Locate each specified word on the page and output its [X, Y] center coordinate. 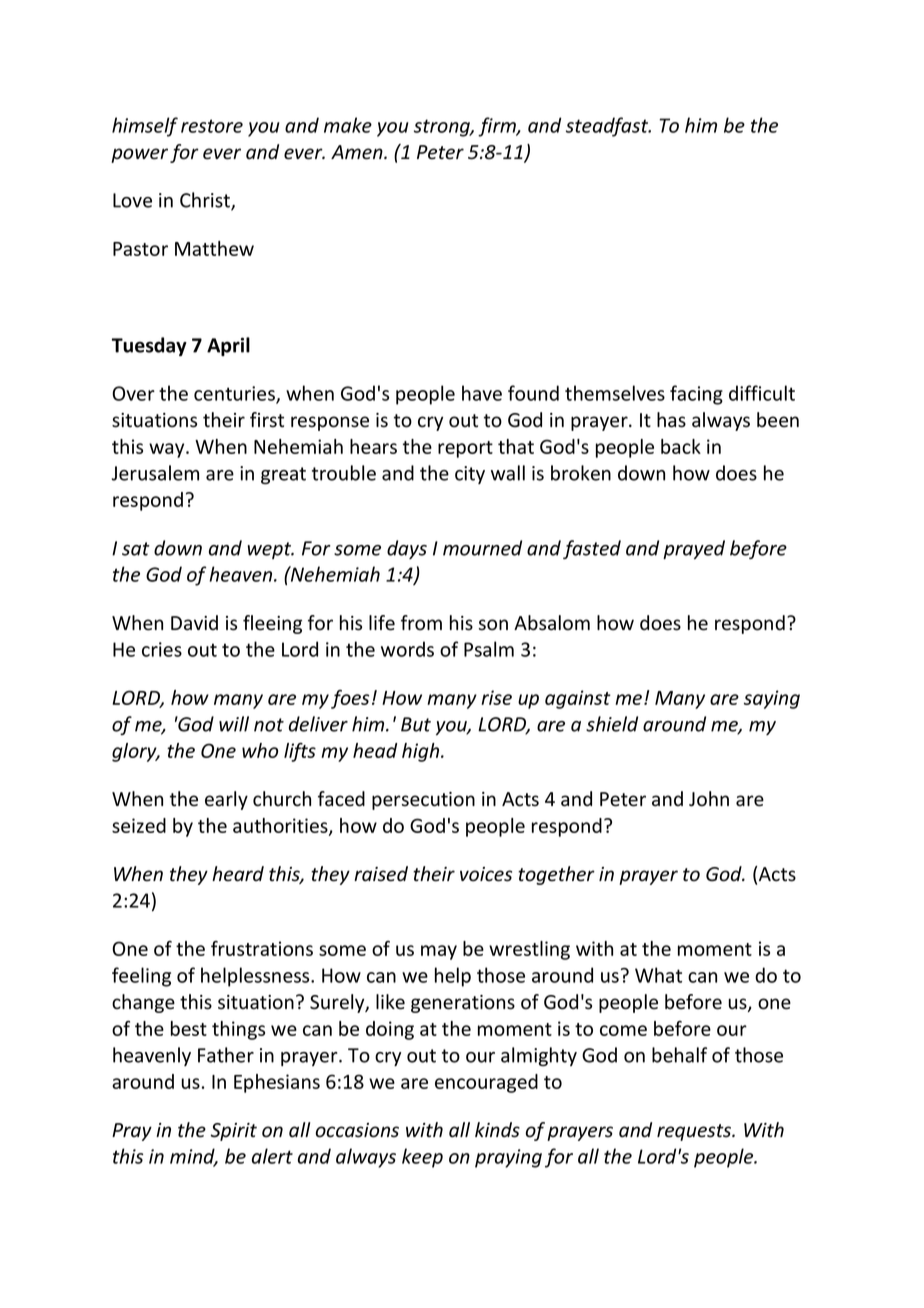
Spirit [234, 1132]
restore [212, 126]
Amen [358, 152]
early [226, 800]
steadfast [608, 127]
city [470, 475]
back [681, 446]
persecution [423, 801]
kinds [497, 1130]
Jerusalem [155, 473]
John [709, 799]
